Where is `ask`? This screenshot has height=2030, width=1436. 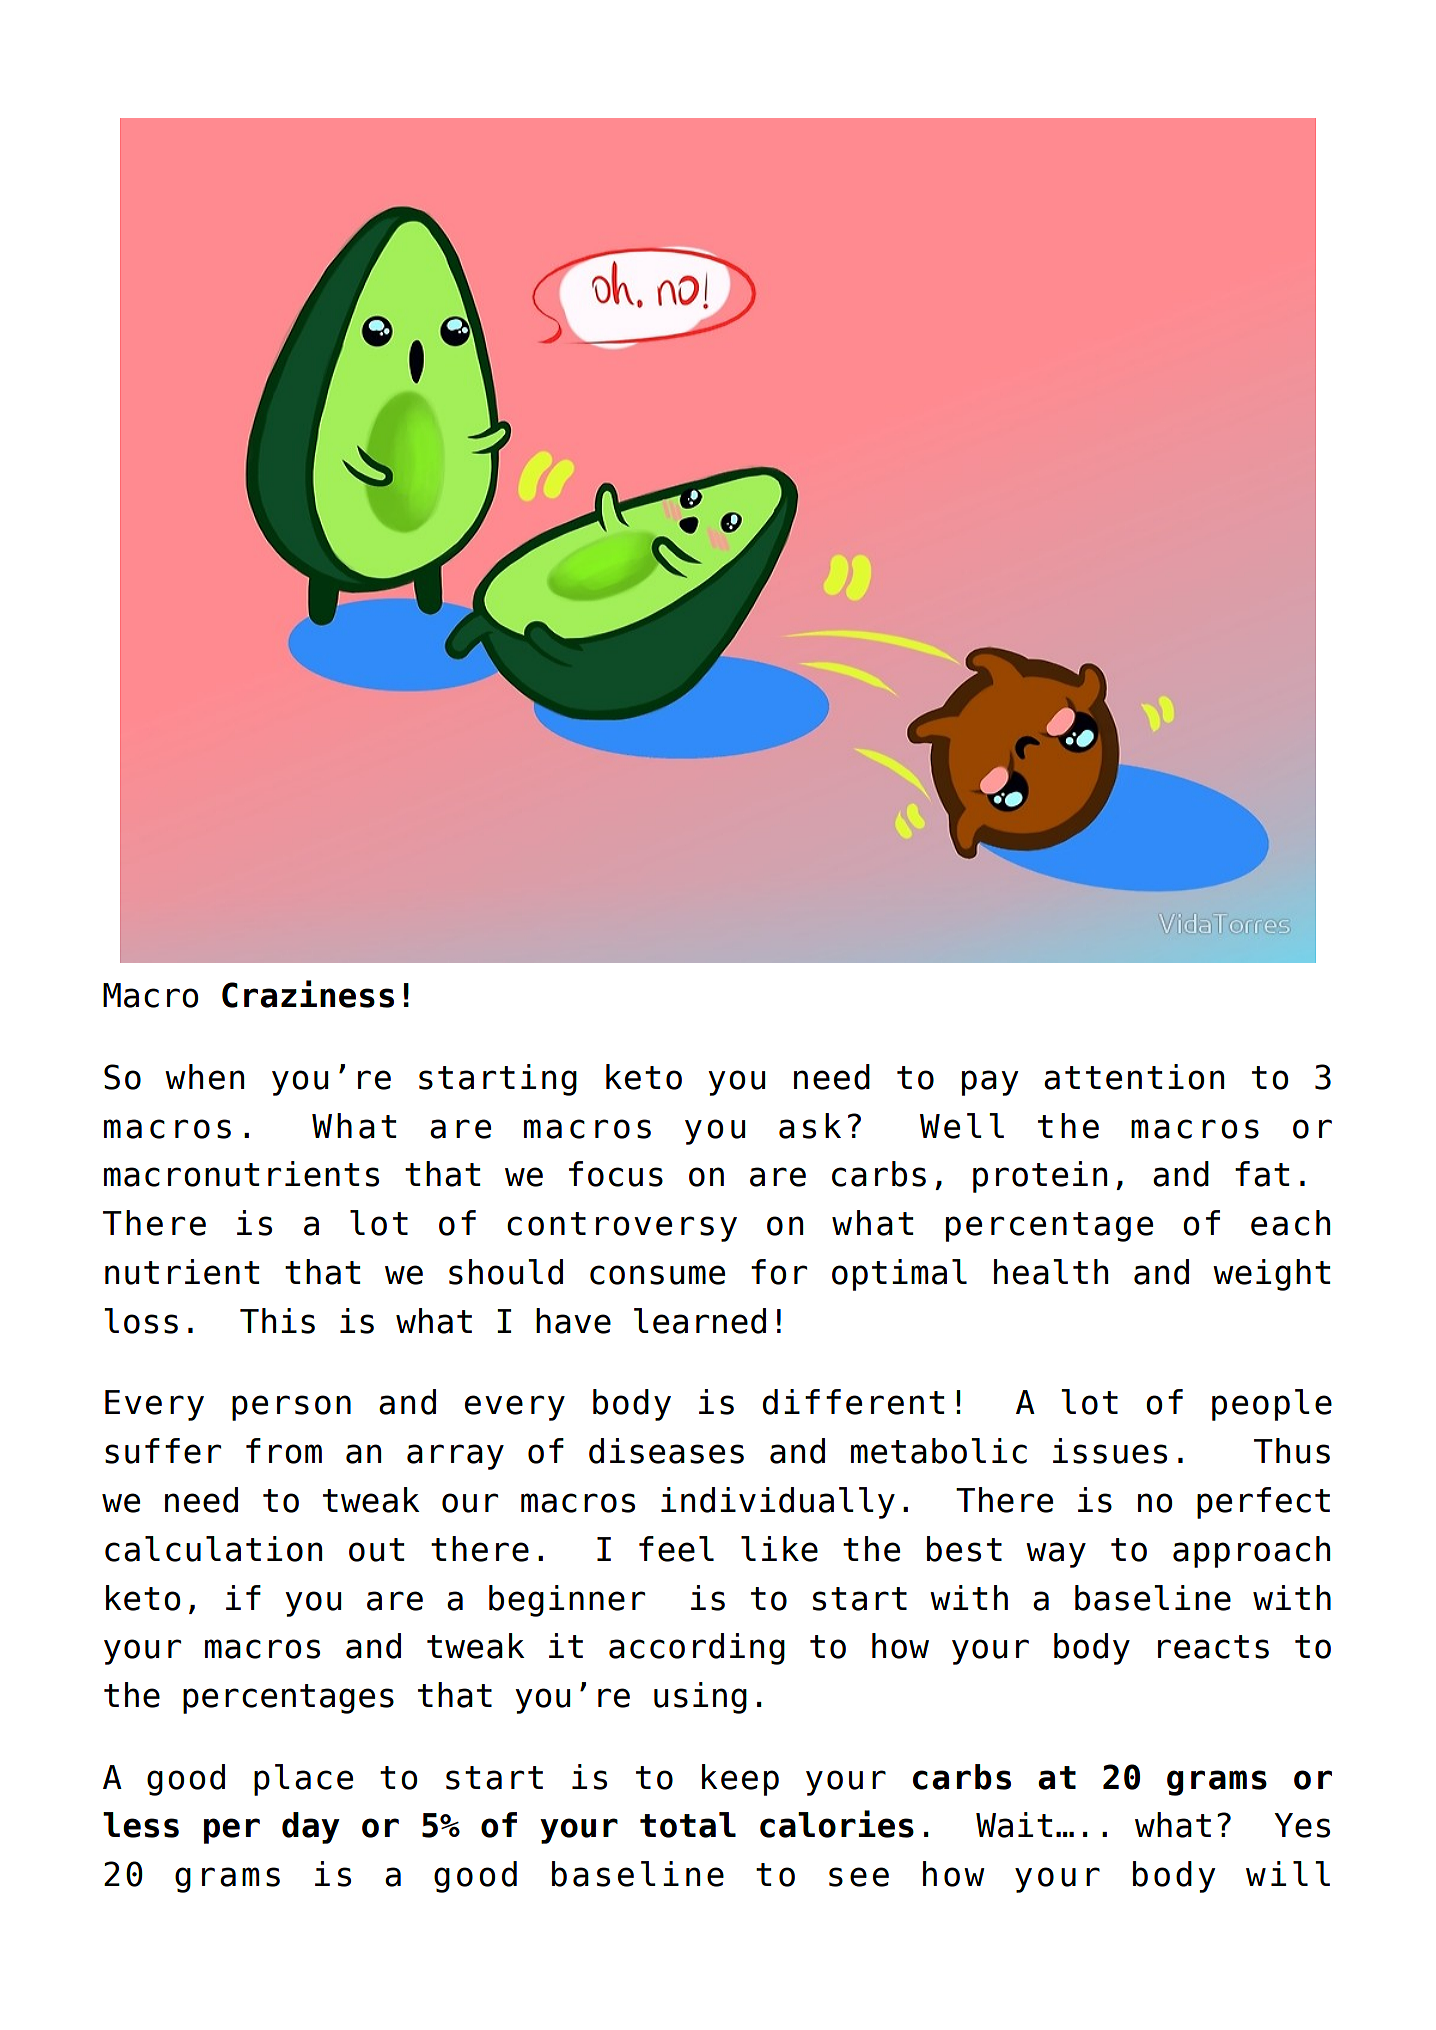
ask is located at coordinates (810, 1126).
